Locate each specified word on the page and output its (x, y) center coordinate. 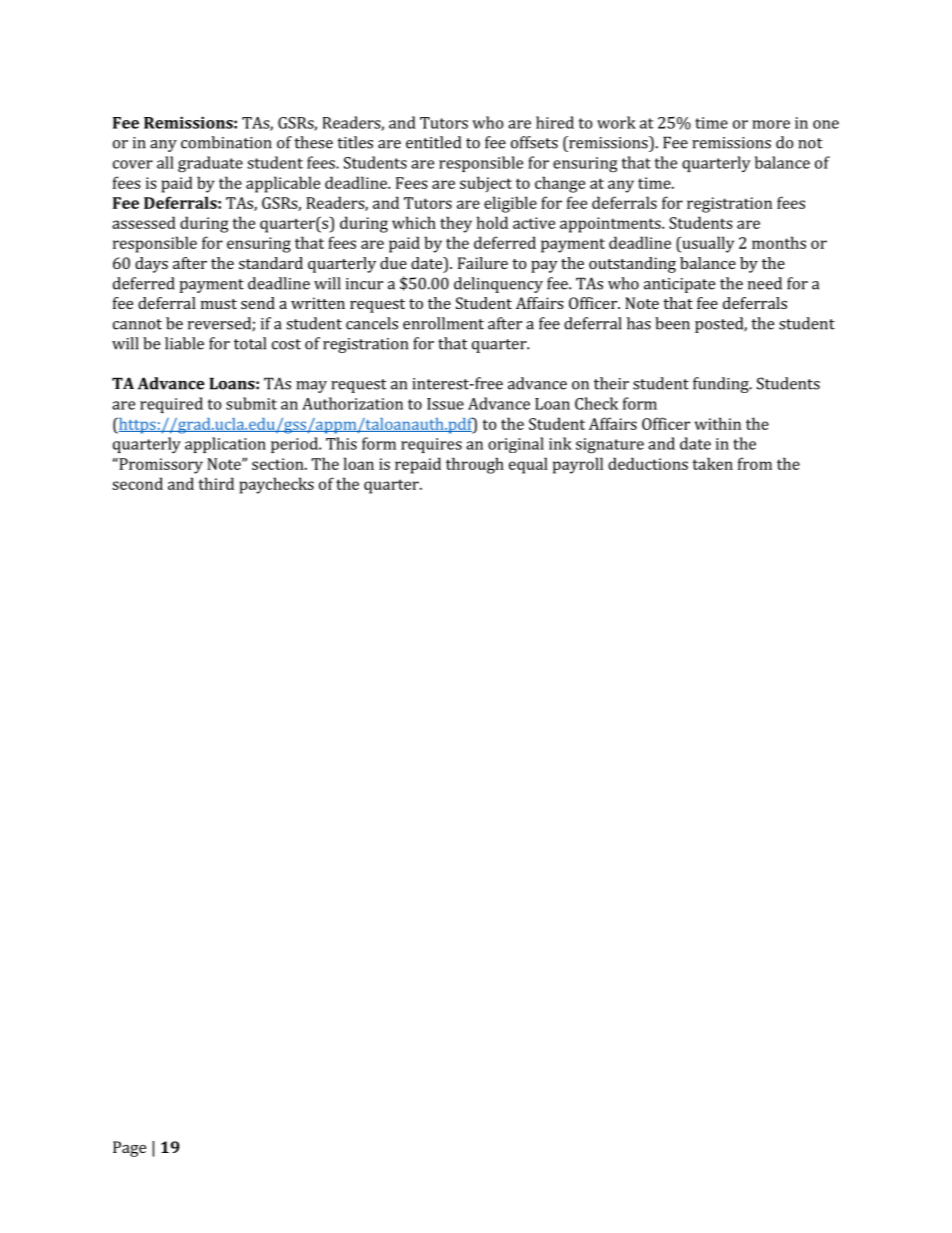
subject (486, 184)
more (771, 124)
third (216, 483)
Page (129, 1149)
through (475, 465)
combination (226, 142)
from (755, 463)
